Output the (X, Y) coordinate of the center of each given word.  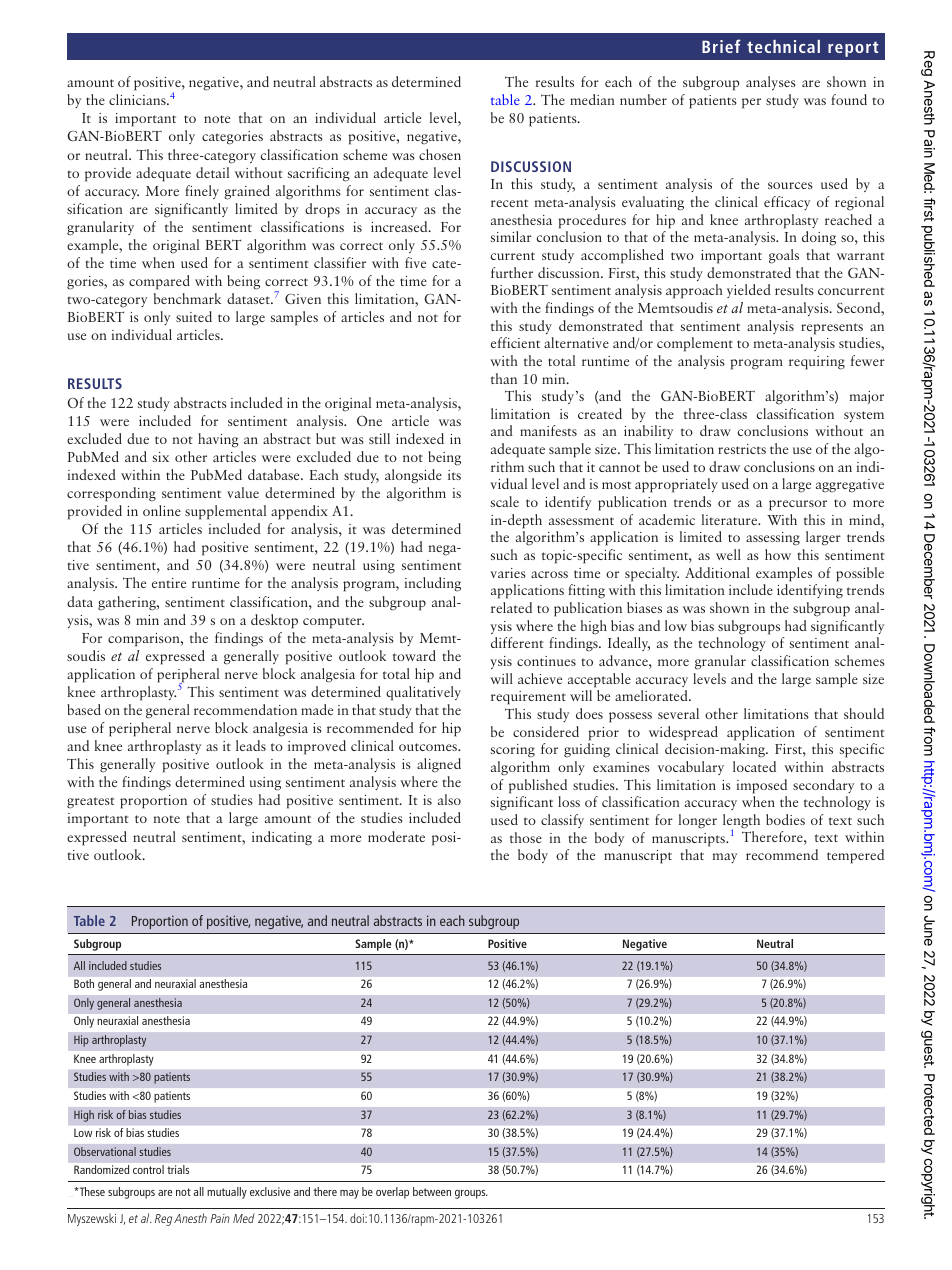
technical (783, 46)
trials (178, 1169)
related (511, 607)
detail (212, 172)
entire (169, 583)
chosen (440, 154)
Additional (717, 572)
